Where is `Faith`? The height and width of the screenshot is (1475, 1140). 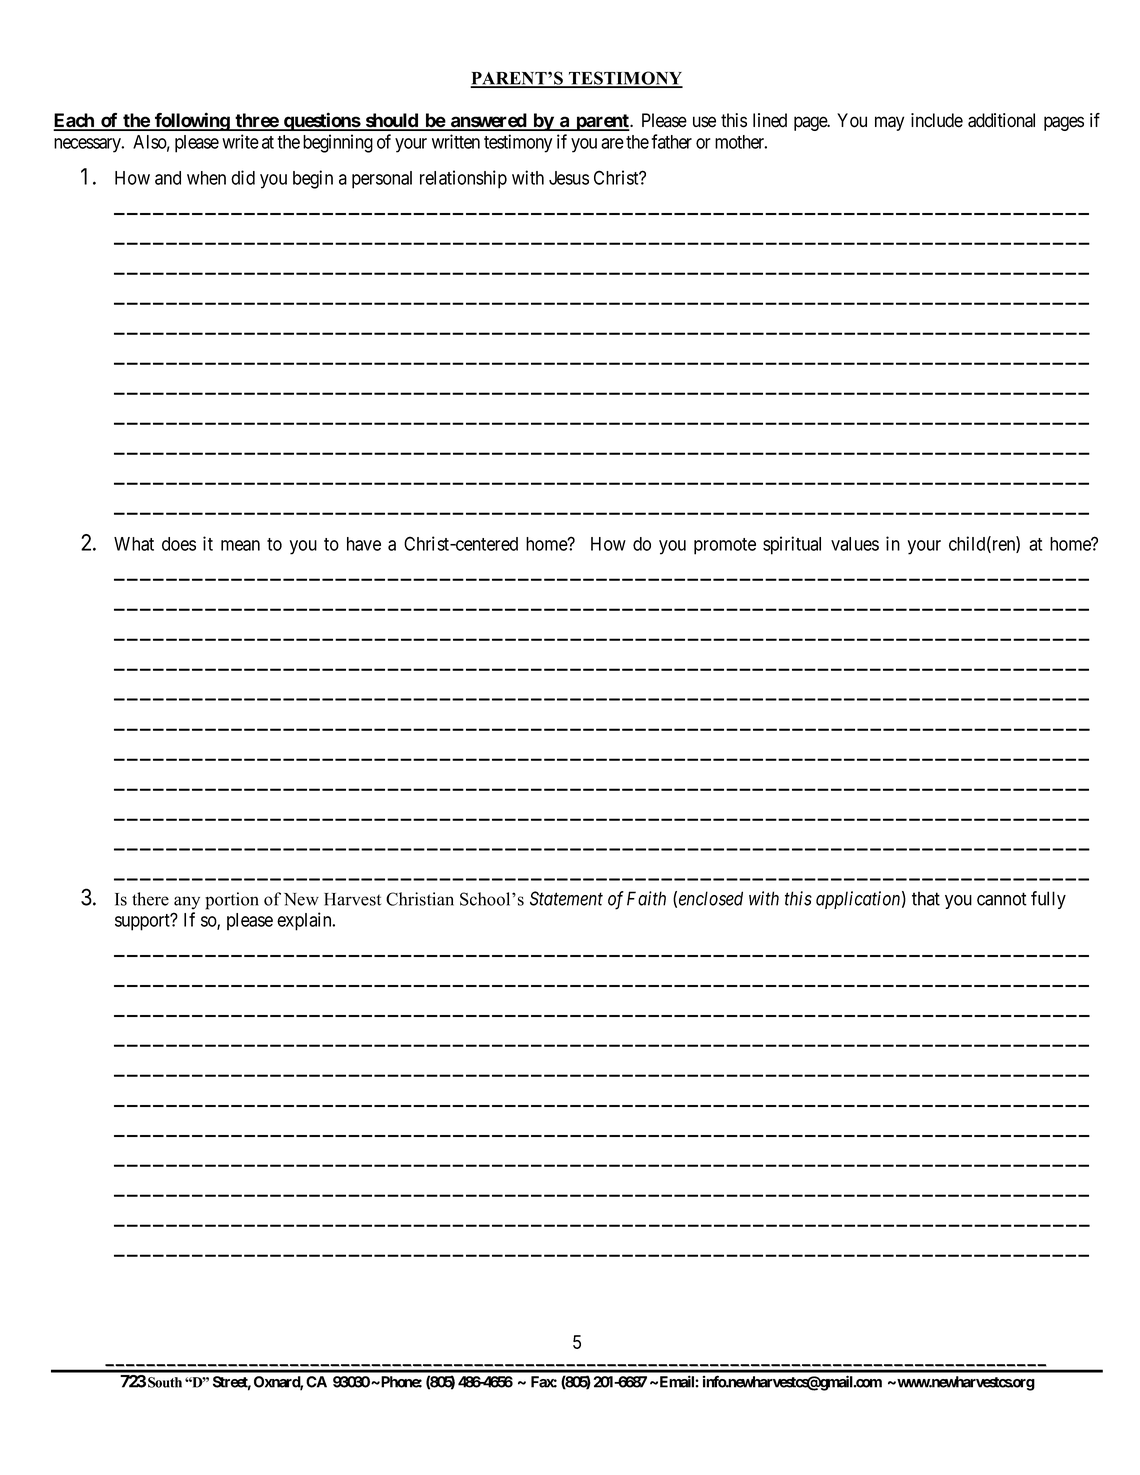 Faith is located at coordinates (646, 898).
